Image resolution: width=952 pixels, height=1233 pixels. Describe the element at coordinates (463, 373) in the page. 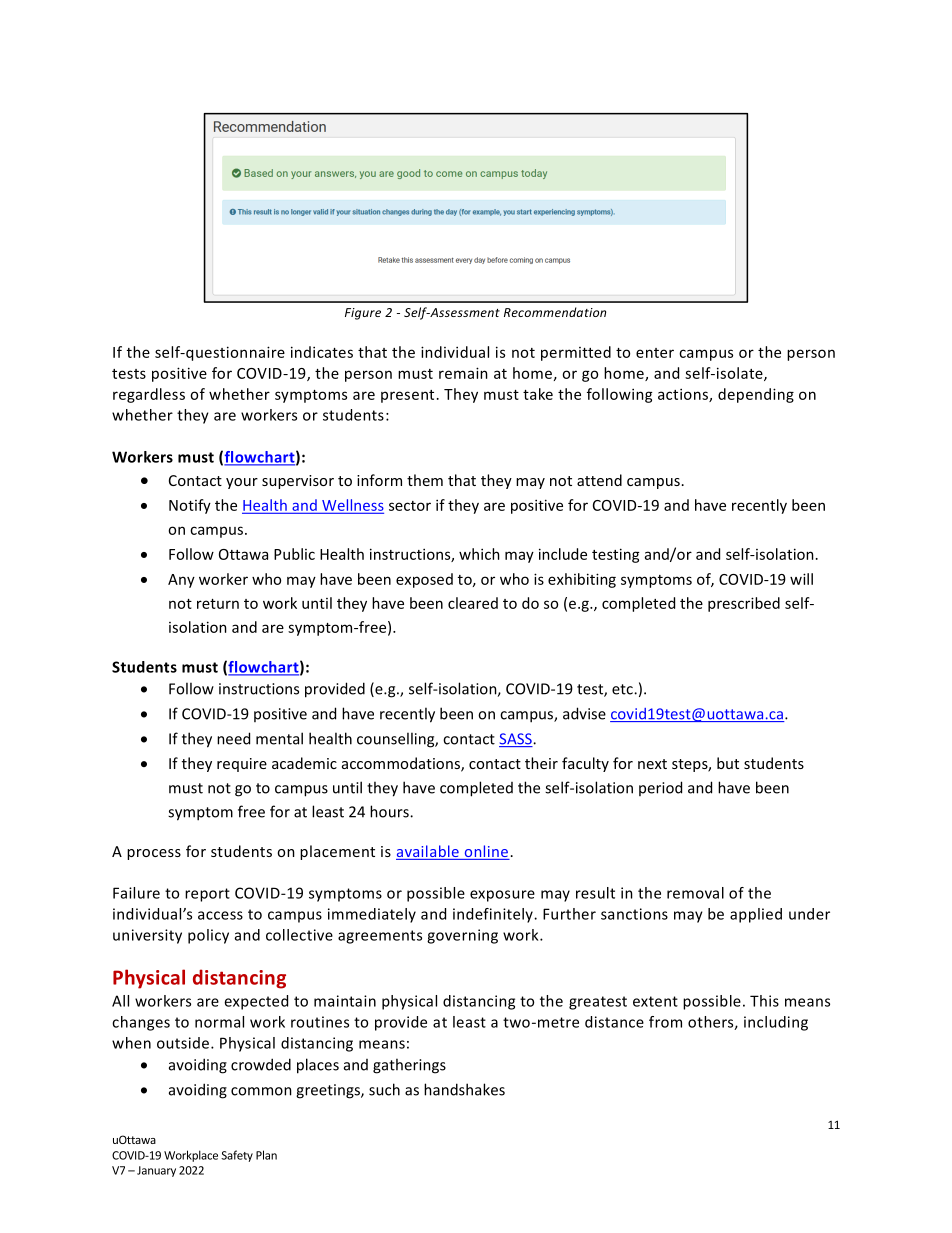

I see `remain` at that location.
